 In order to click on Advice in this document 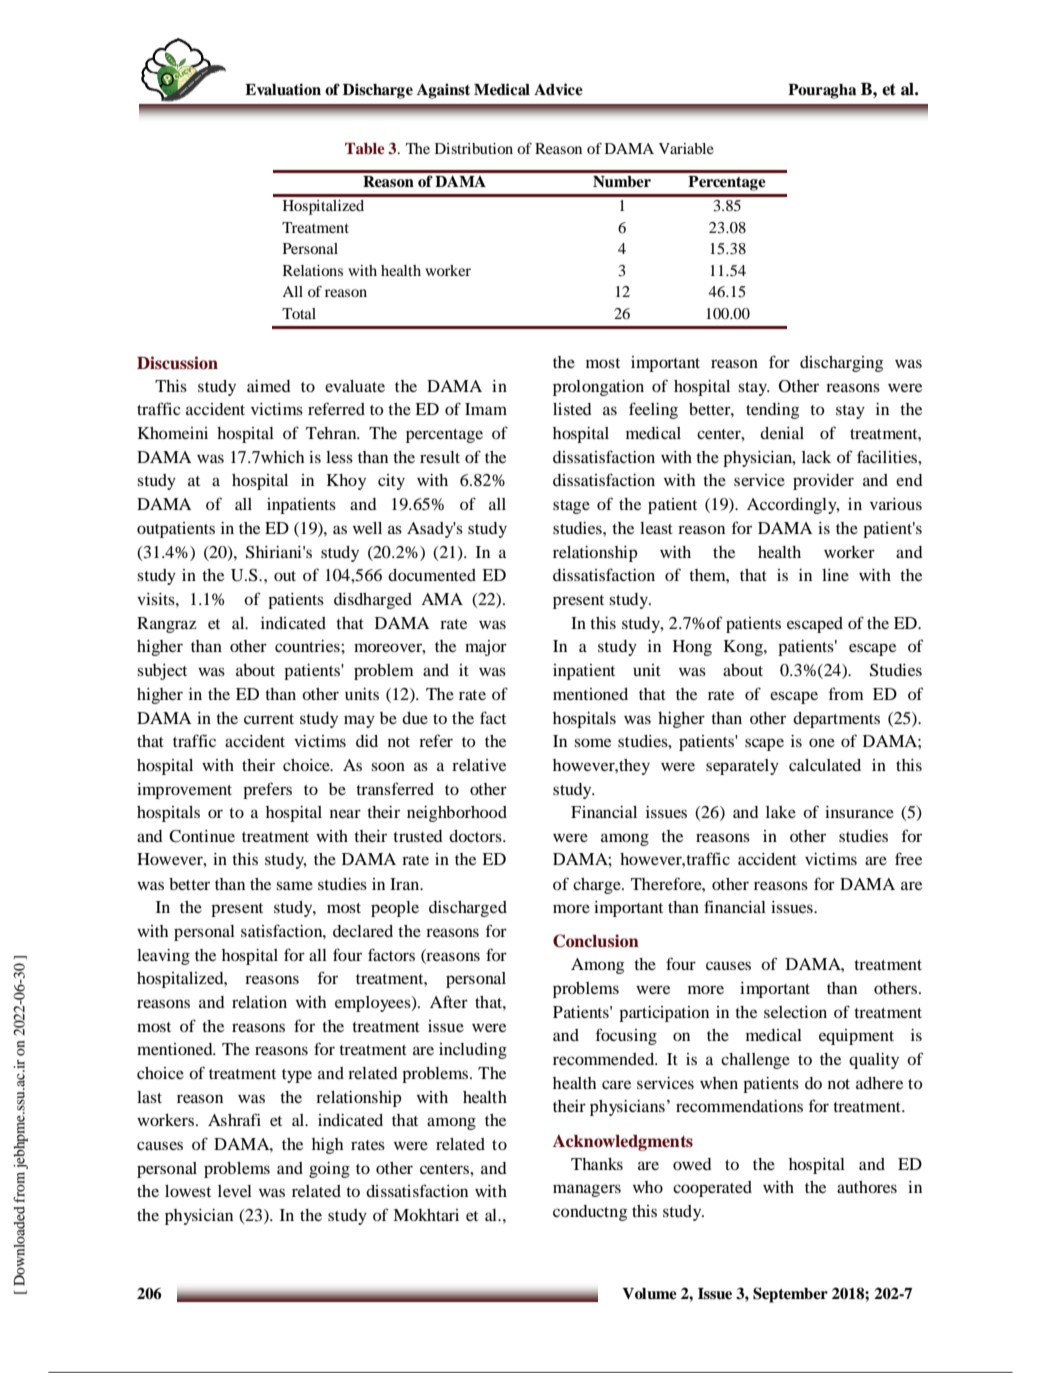, I will do `click(558, 89)`.
